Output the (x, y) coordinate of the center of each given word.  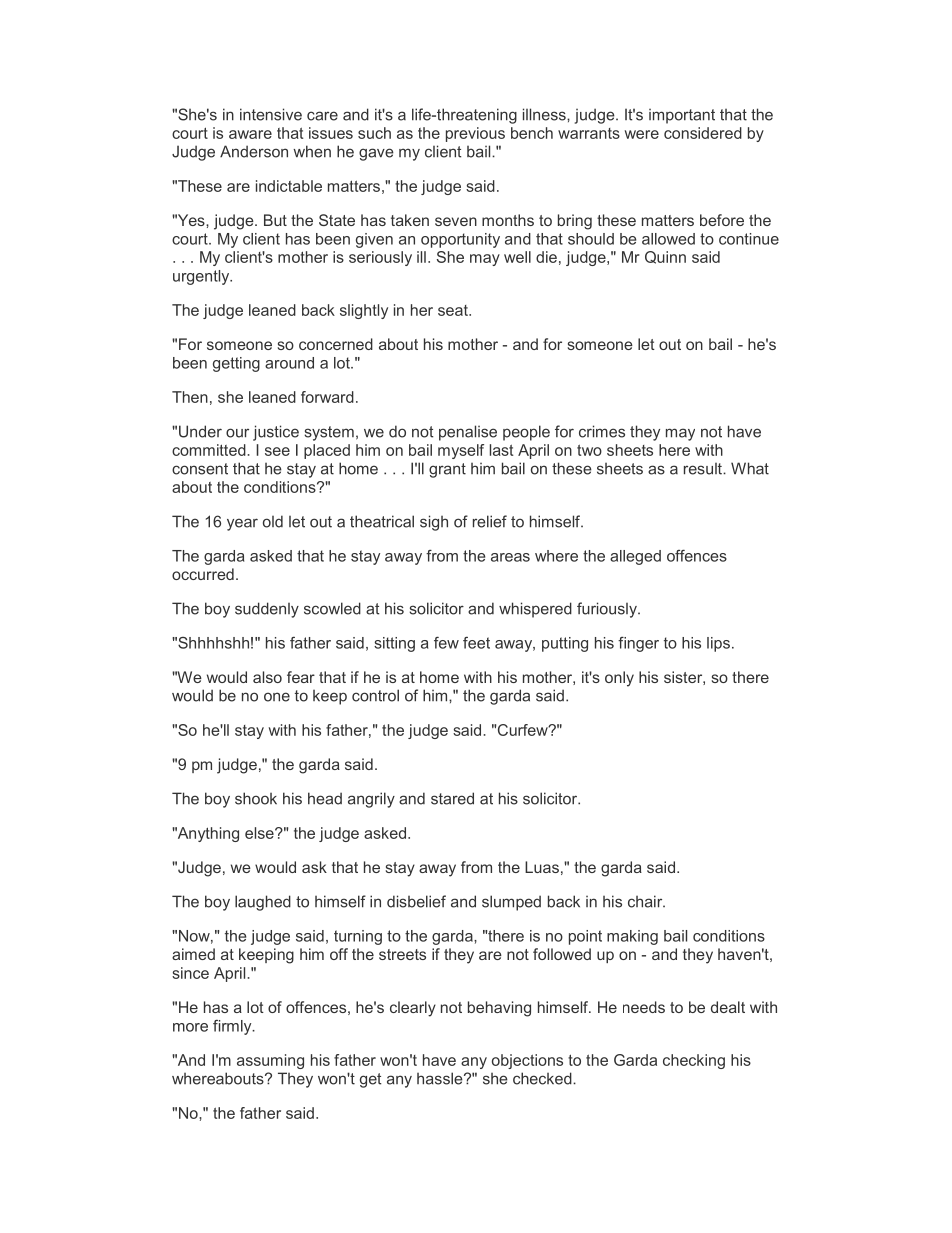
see (277, 451)
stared (452, 798)
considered (703, 133)
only (619, 679)
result (704, 469)
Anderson (254, 151)
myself (461, 451)
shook (256, 798)
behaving (499, 1009)
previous (475, 134)
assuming (270, 1061)
